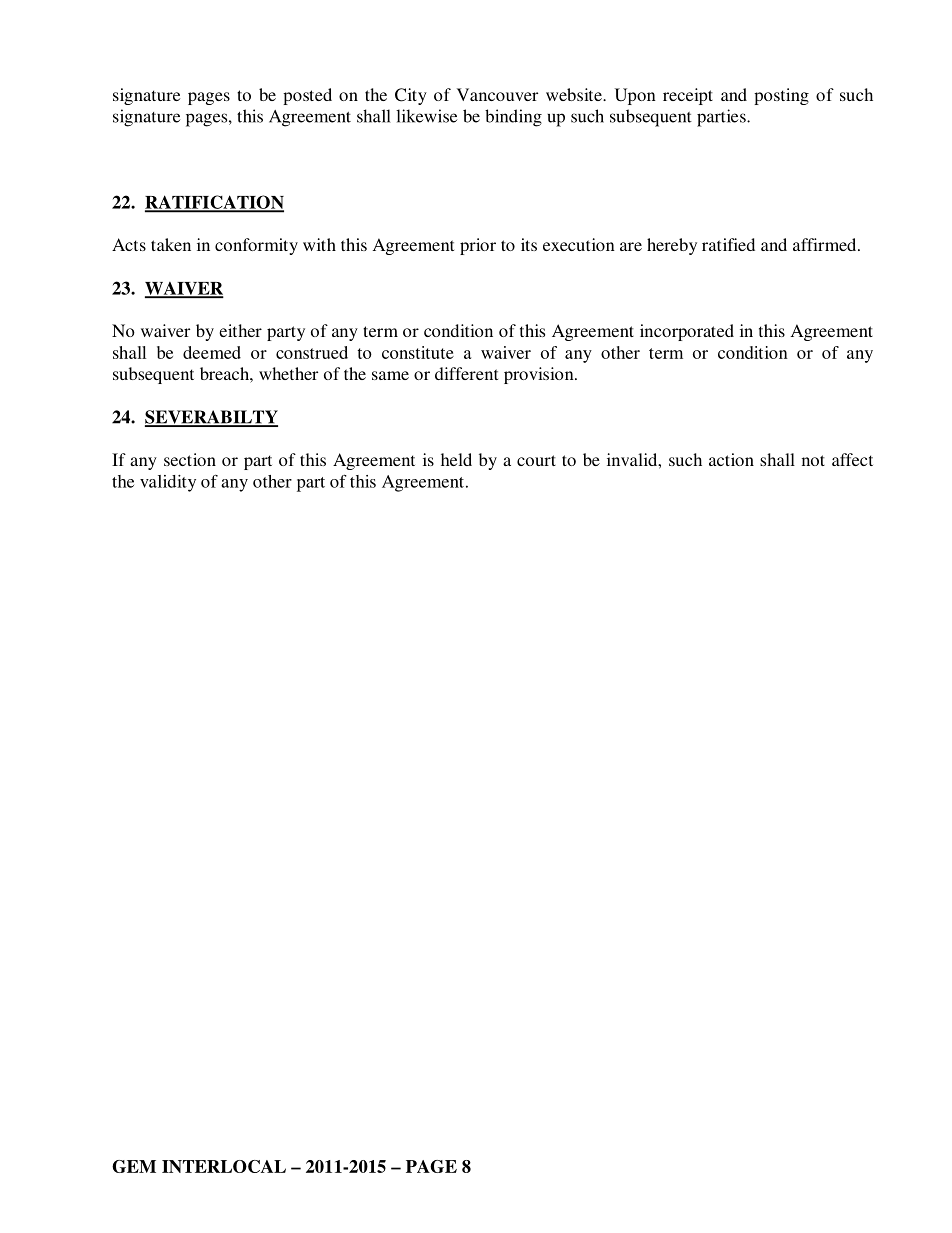 This page has height=1233, width=952. What do you see at coordinates (307, 96) in the page?
I see `posted` at bounding box center [307, 96].
